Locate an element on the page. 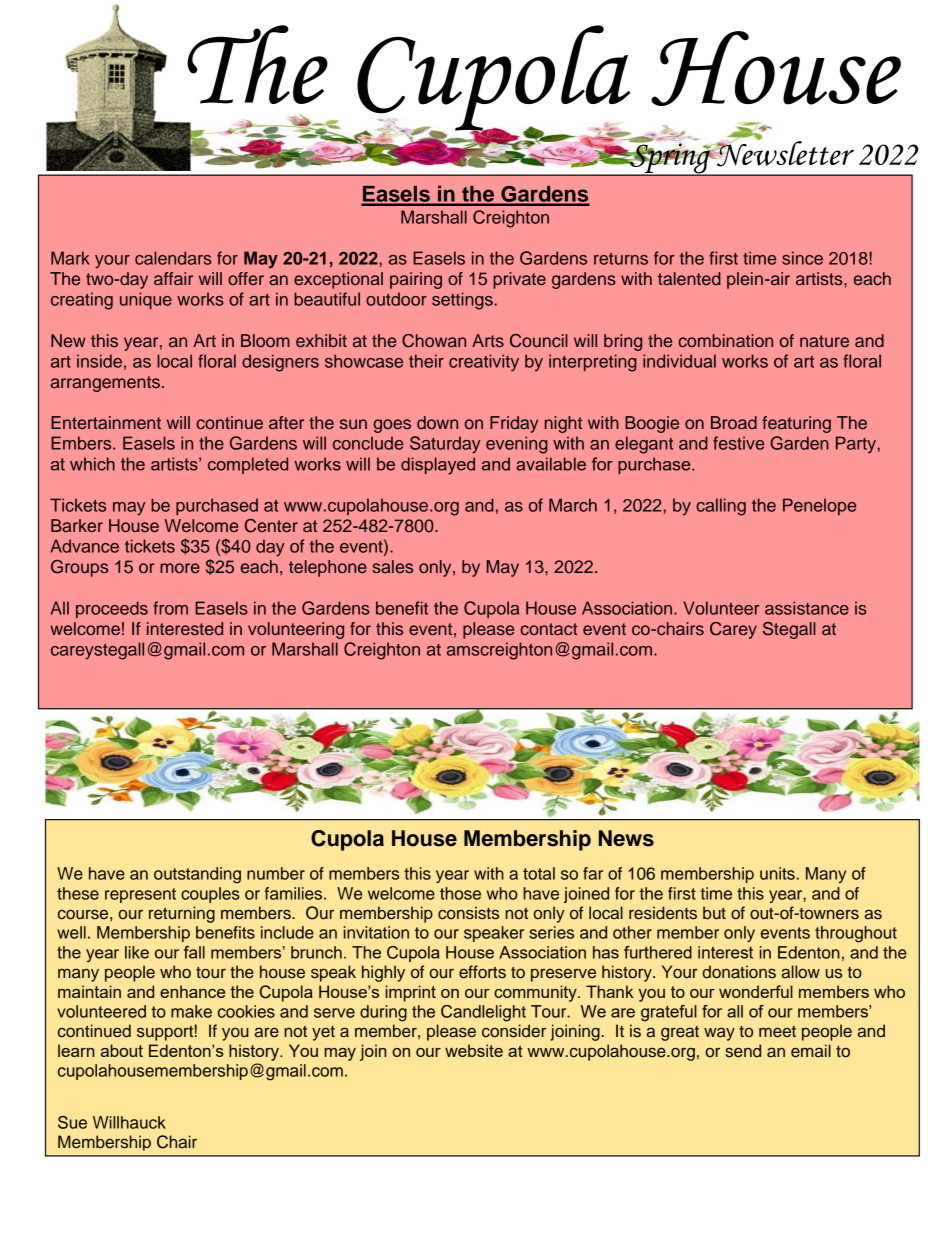 The image size is (952, 1233). represent is located at coordinates (140, 895).
